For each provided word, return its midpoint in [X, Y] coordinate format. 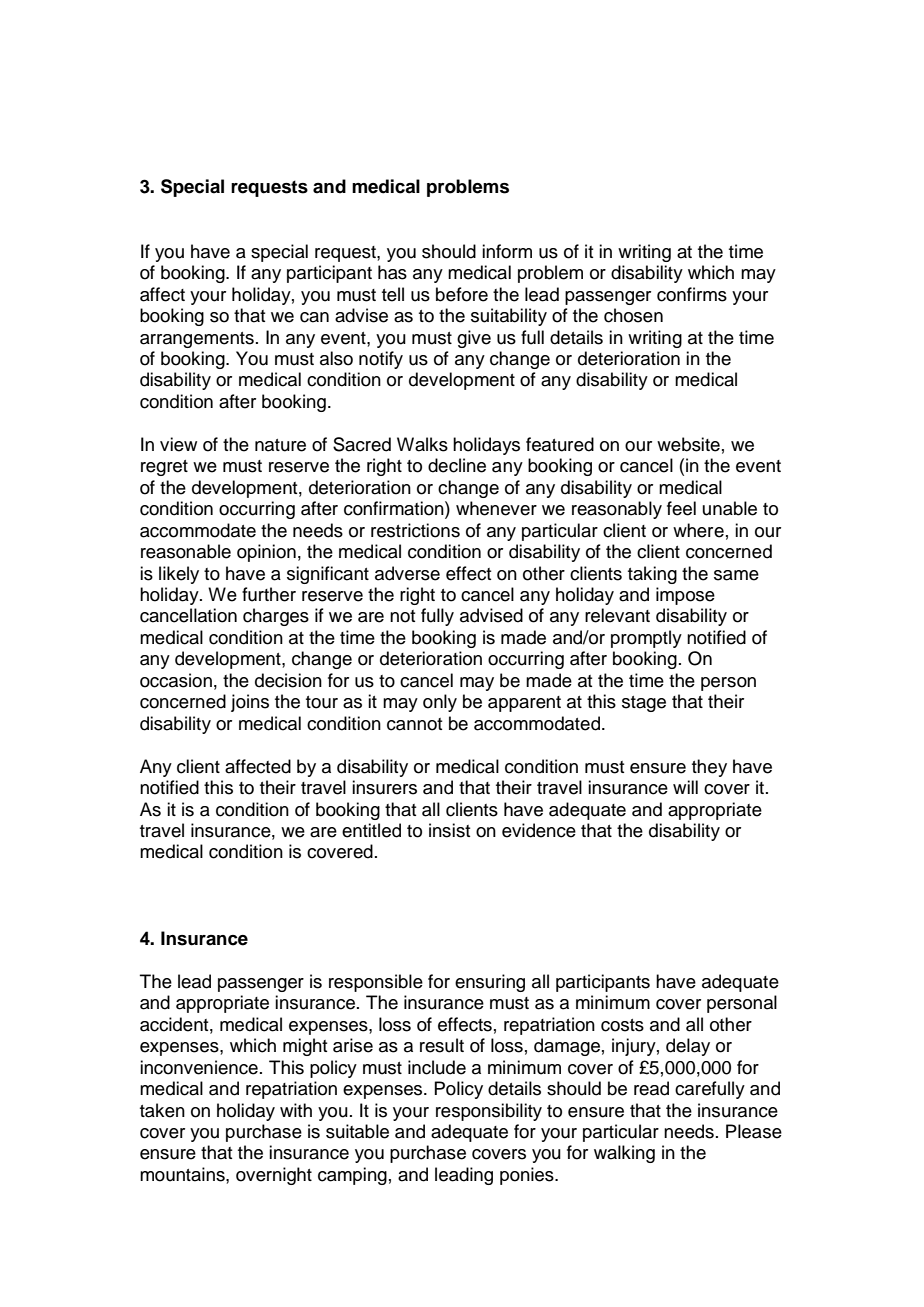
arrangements [197, 340]
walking [624, 1154]
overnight [274, 1176]
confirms [692, 294]
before [462, 294]
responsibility [489, 1112]
